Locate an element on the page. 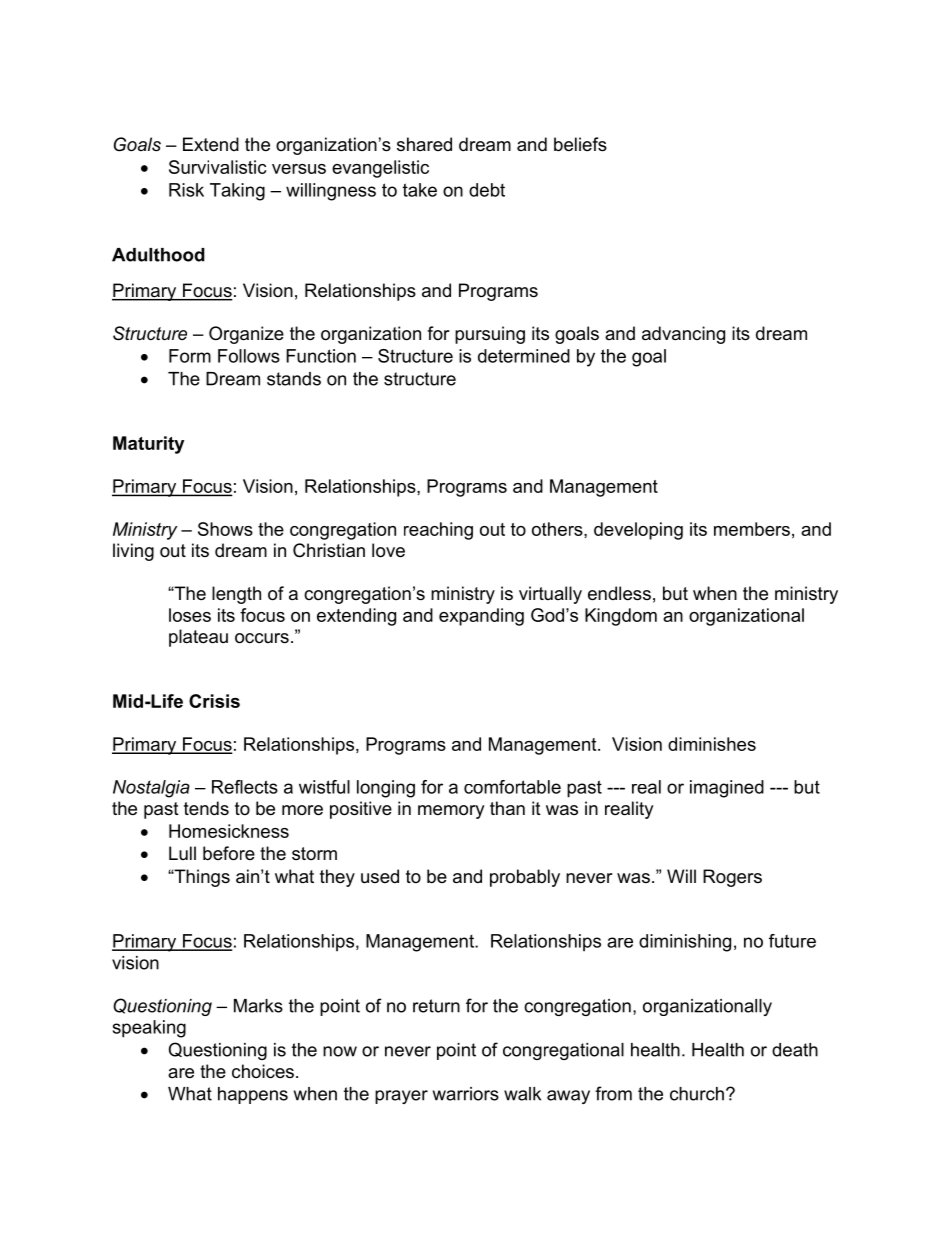  endless is located at coordinates (619, 593).
